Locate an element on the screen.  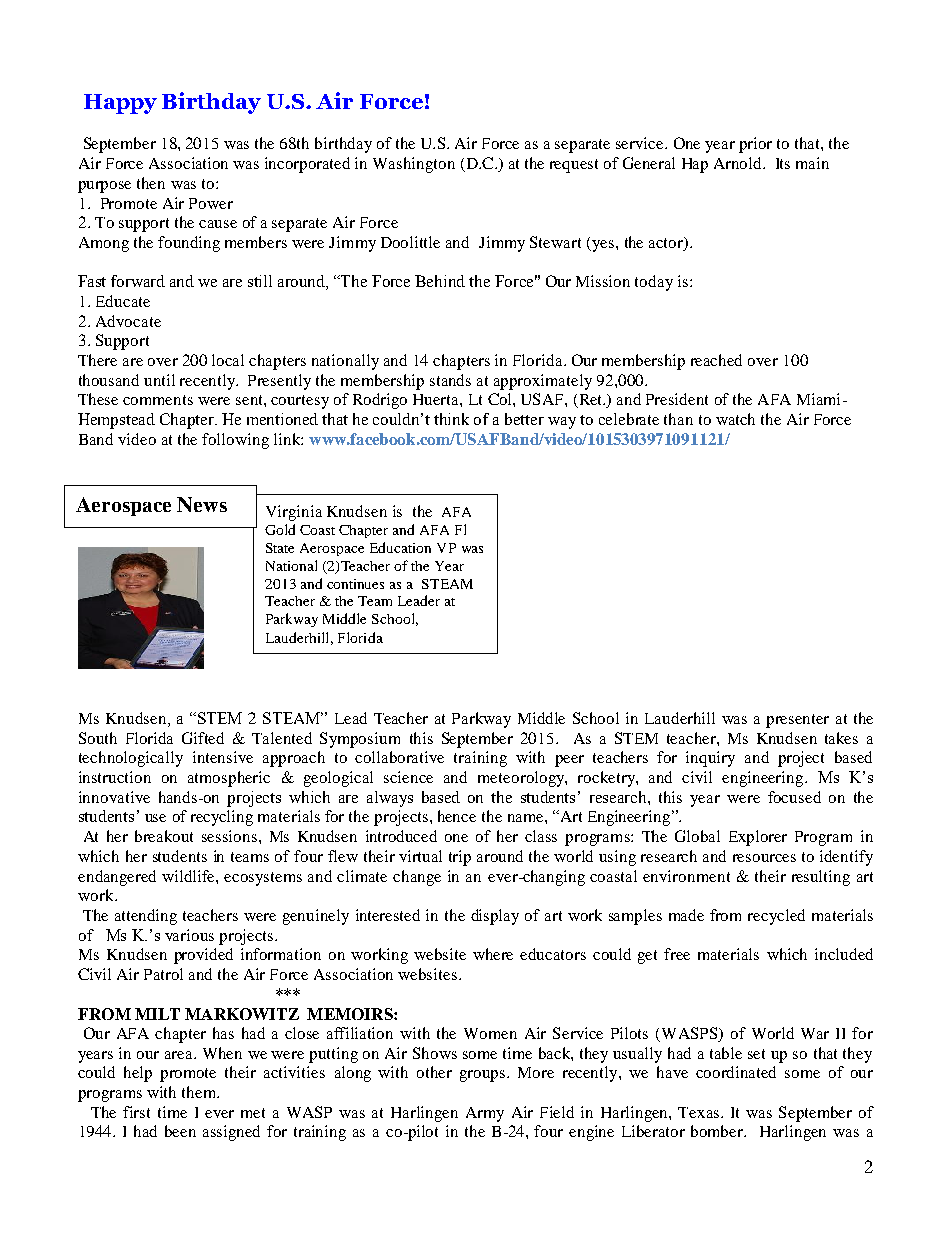
coordinated is located at coordinates (736, 1072).
